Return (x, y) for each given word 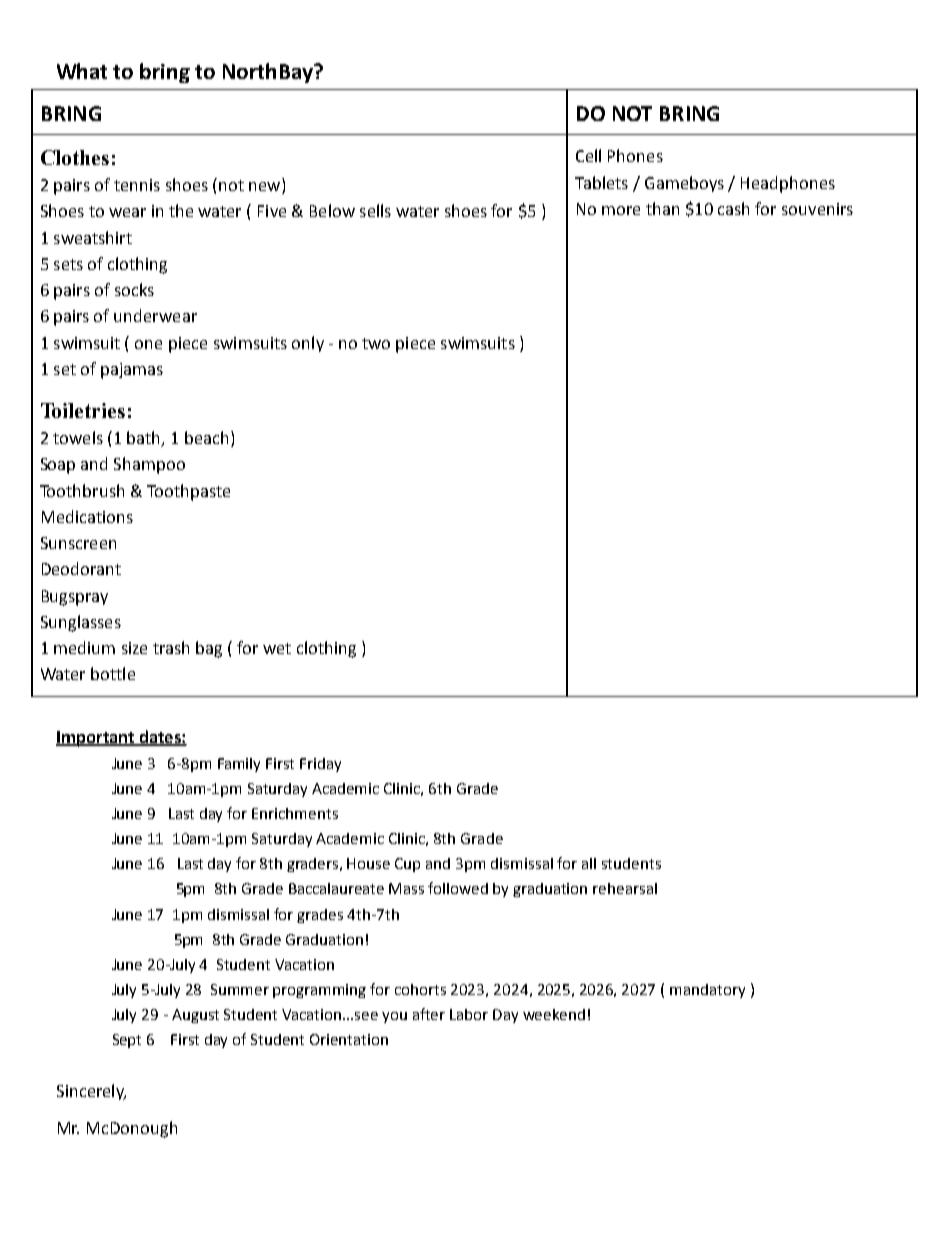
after (429, 1014)
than (662, 208)
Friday (320, 765)
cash (733, 208)
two (376, 343)
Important (96, 739)
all (589, 863)
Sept (127, 1041)
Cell (588, 155)
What (82, 71)
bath (145, 439)
